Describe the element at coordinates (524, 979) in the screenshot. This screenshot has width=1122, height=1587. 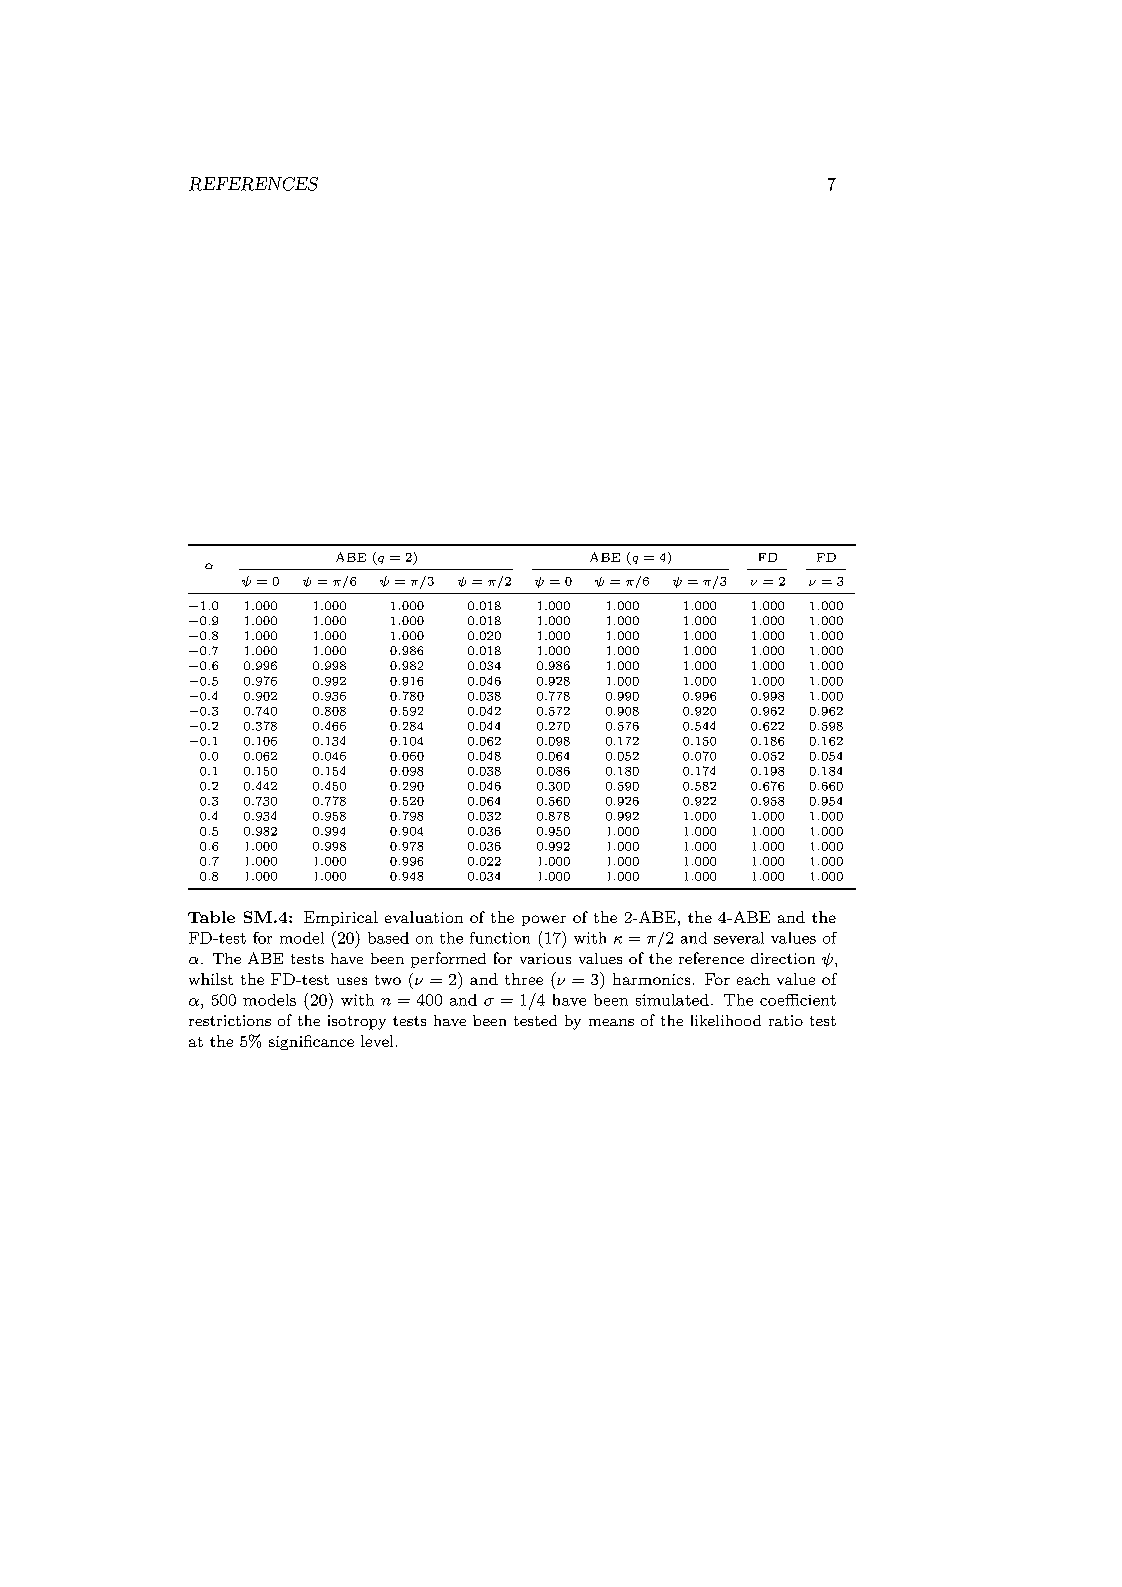
I see `three` at that location.
